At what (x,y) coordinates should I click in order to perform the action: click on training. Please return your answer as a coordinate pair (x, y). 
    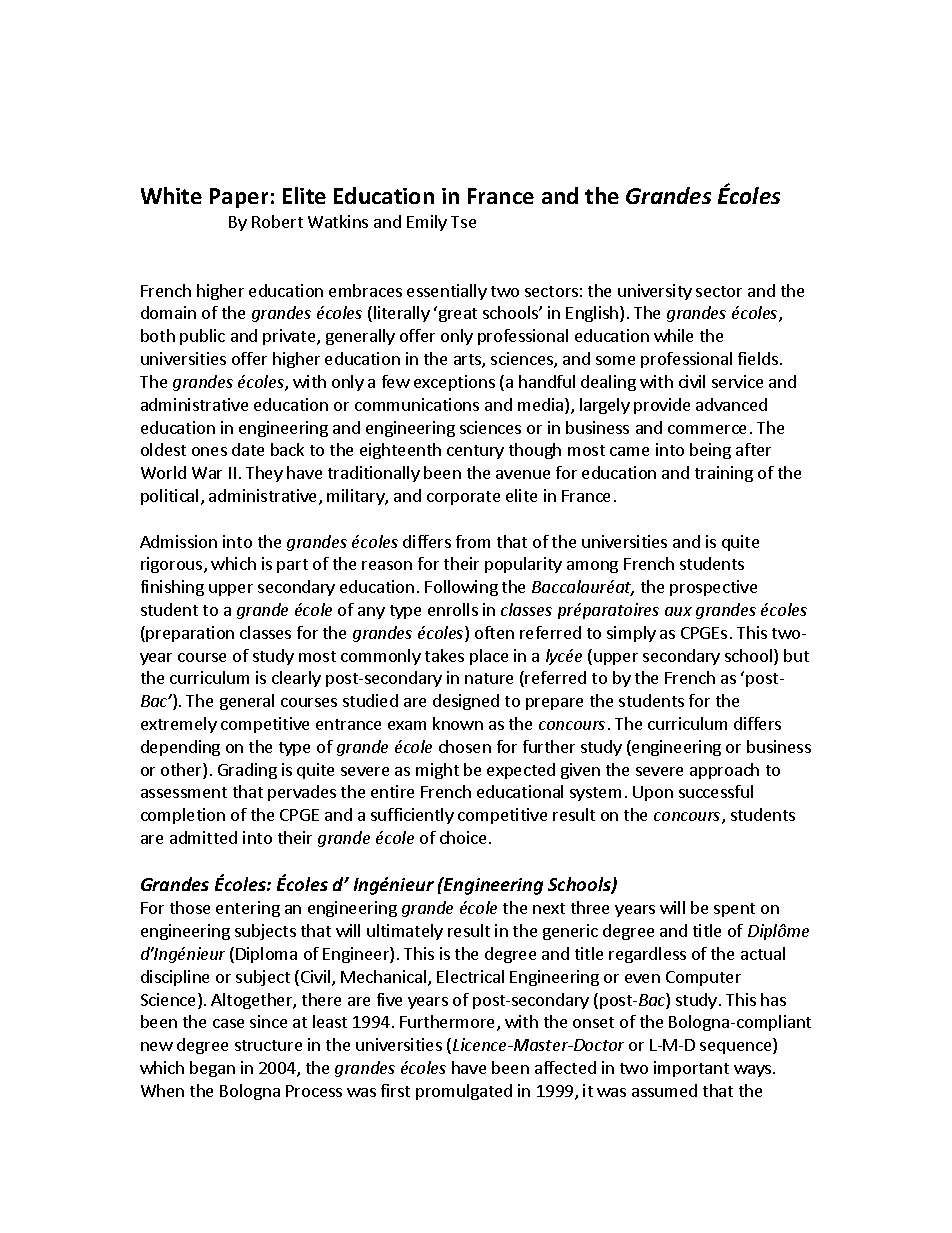
    Looking at the image, I should click on (724, 474).
